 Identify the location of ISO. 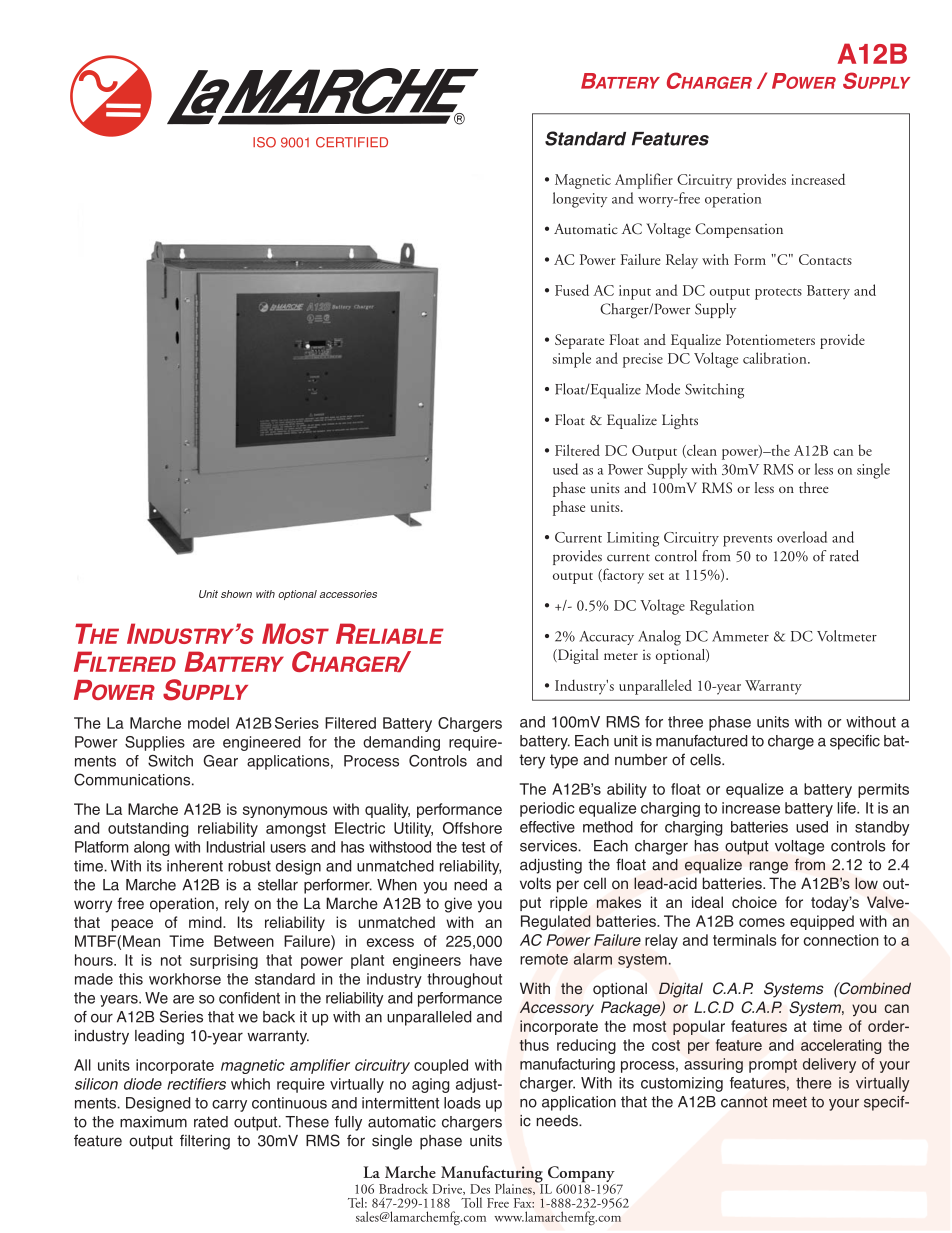
(264, 142).
